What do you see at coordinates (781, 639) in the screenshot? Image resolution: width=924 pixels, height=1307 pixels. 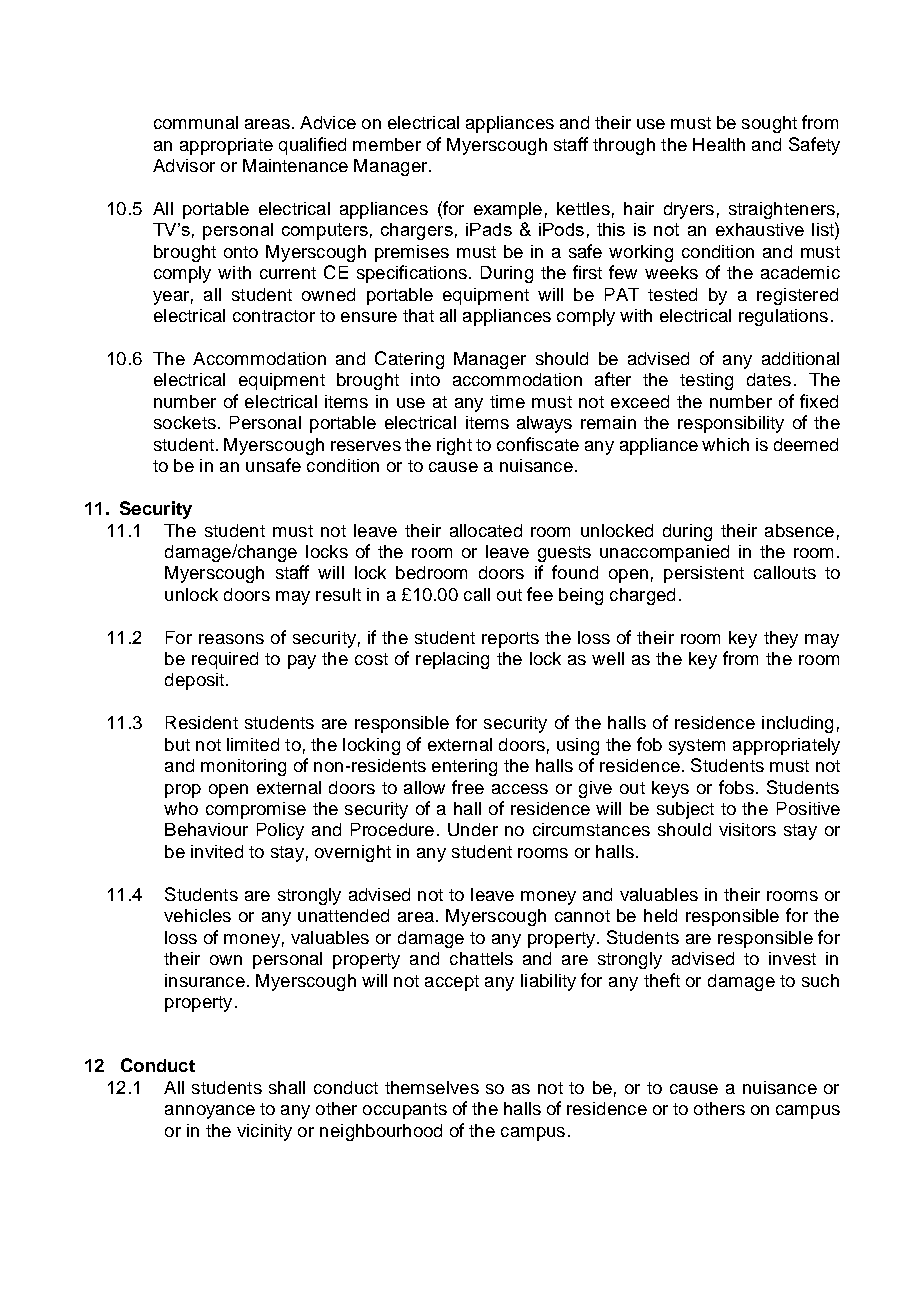 I see `they` at bounding box center [781, 639].
